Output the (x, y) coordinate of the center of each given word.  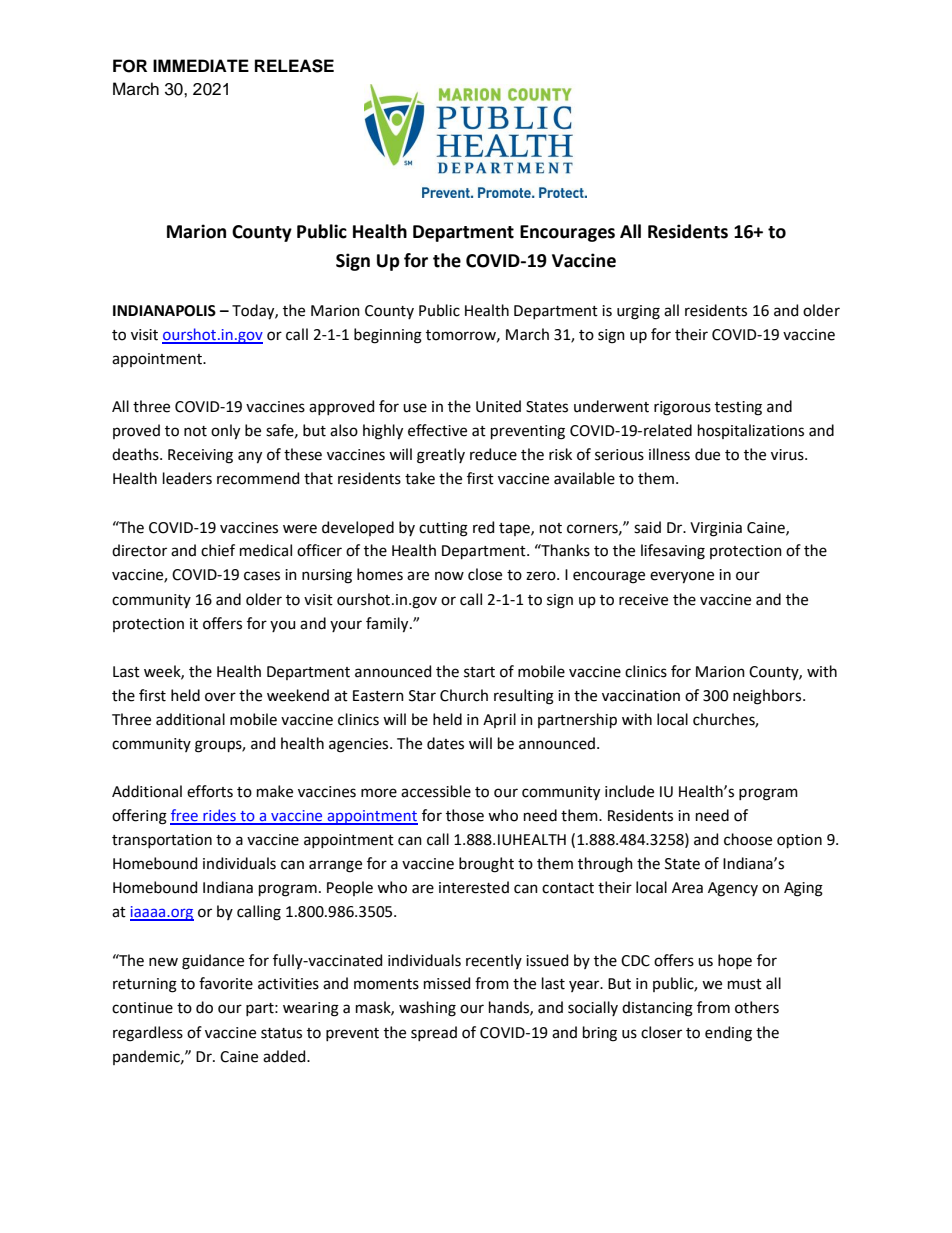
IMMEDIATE (201, 65)
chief (218, 550)
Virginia (716, 529)
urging (638, 312)
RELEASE (294, 66)
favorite (226, 983)
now (449, 576)
